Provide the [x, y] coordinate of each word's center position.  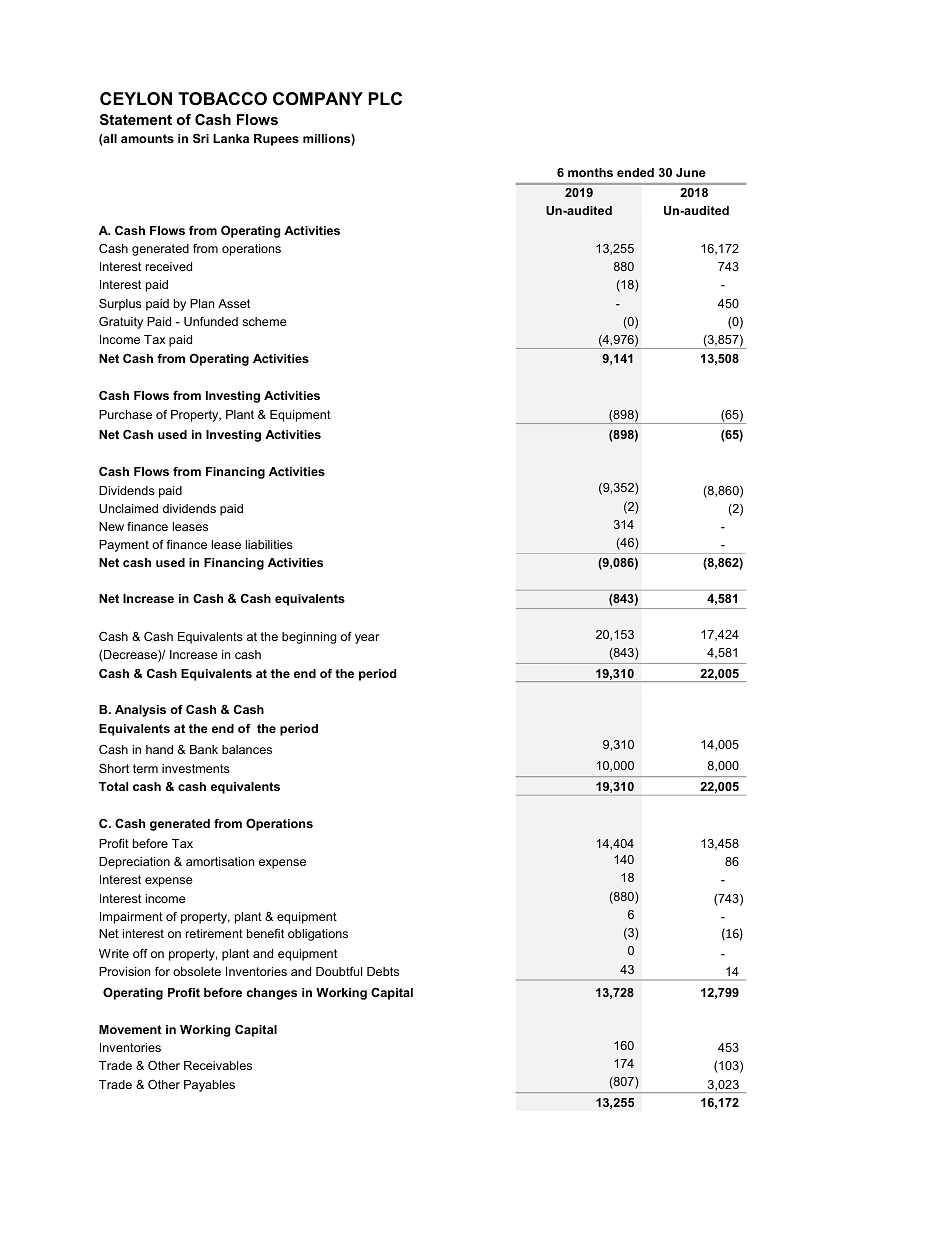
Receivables [218, 1065]
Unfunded [211, 321]
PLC [385, 98]
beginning [309, 638]
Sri [201, 138]
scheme [264, 321]
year [367, 639]
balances [247, 749]
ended [635, 172]
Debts [383, 971]
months [590, 172]
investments [196, 768]
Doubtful [339, 971]
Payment [124, 546]
